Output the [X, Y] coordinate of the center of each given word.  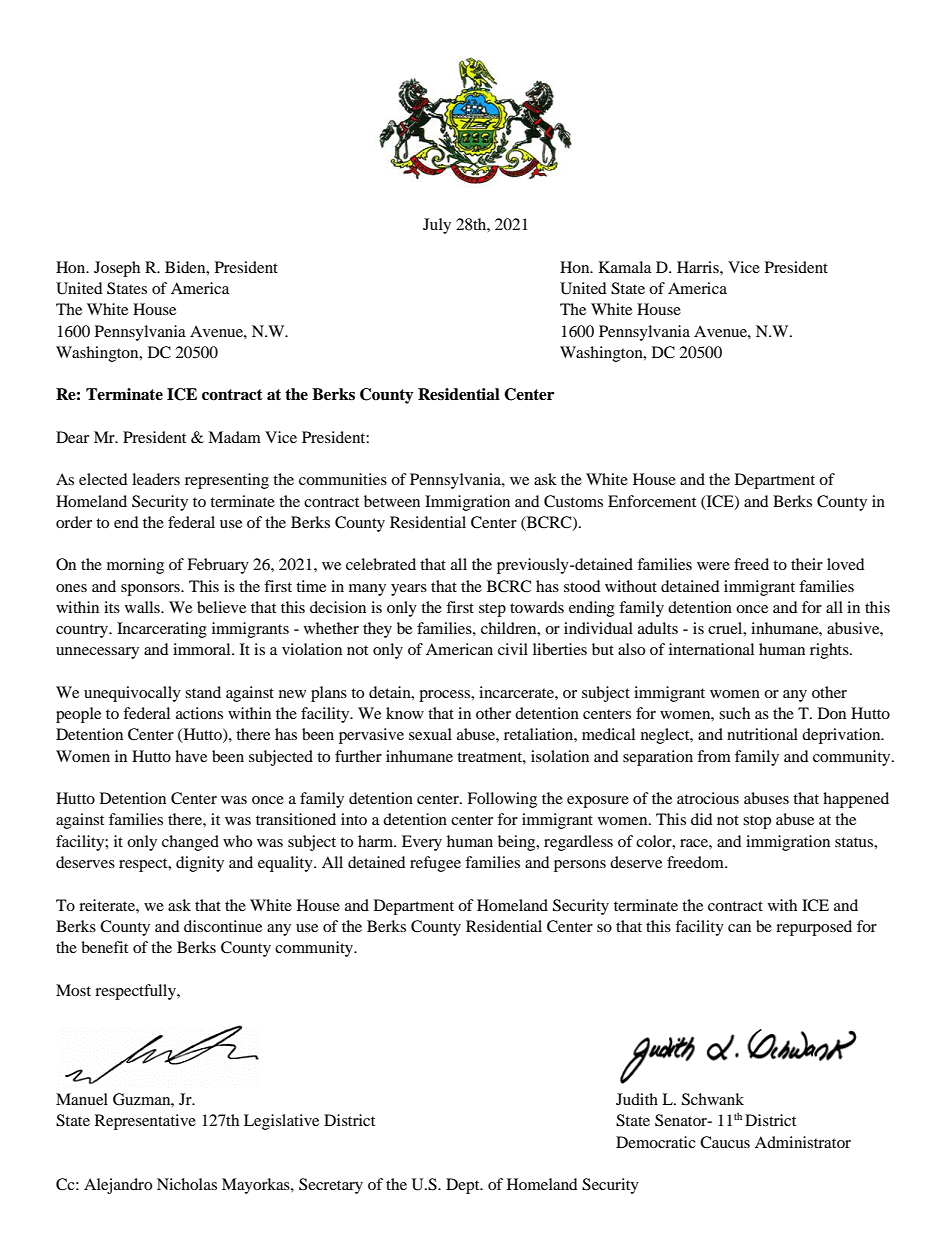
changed [190, 843]
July [437, 226]
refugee [435, 864]
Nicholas [187, 1184]
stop [757, 822]
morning [135, 566]
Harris [699, 267]
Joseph [117, 269]
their [807, 564]
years [409, 590]
